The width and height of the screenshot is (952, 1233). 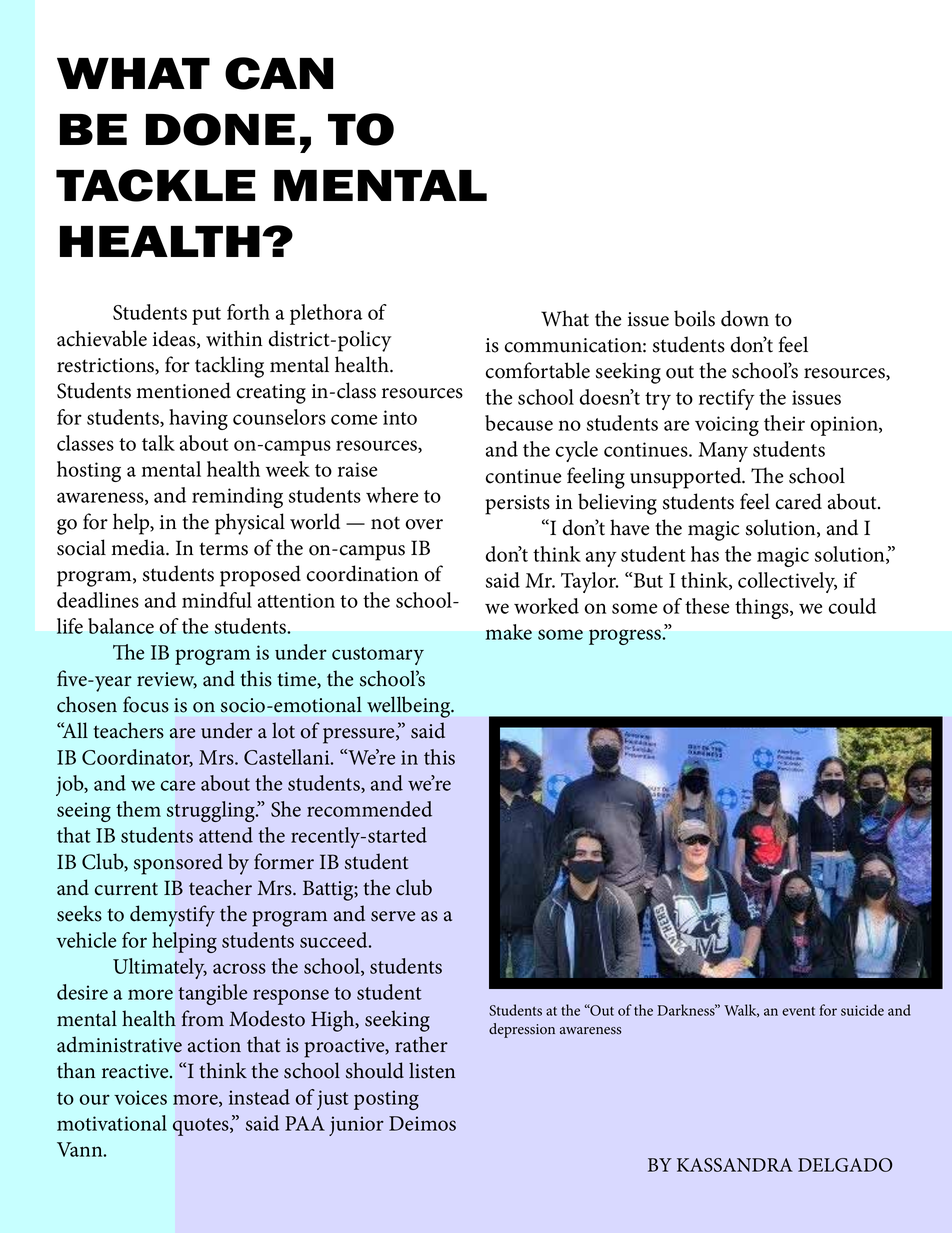 I want to click on recommended, so click(x=369, y=809).
